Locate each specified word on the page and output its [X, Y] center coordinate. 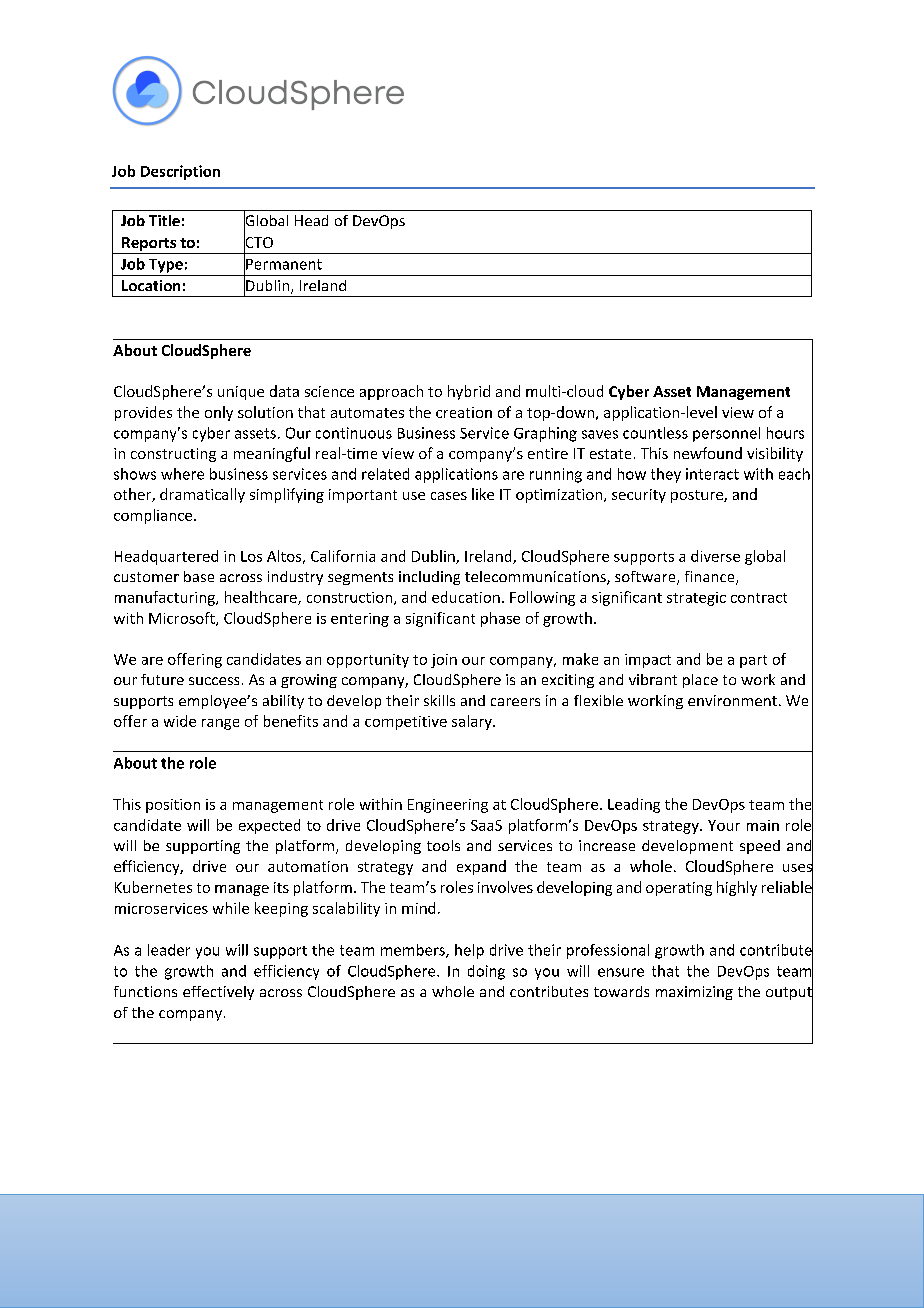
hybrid [469, 392]
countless [655, 433]
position [173, 806]
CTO [258, 242]
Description [180, 172]
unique [241, 393]
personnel [726, 434]
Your [724, 825]
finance [711, 578]
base [199, 576]
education [466, 597]
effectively [218, 993]
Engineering [448, 806]
